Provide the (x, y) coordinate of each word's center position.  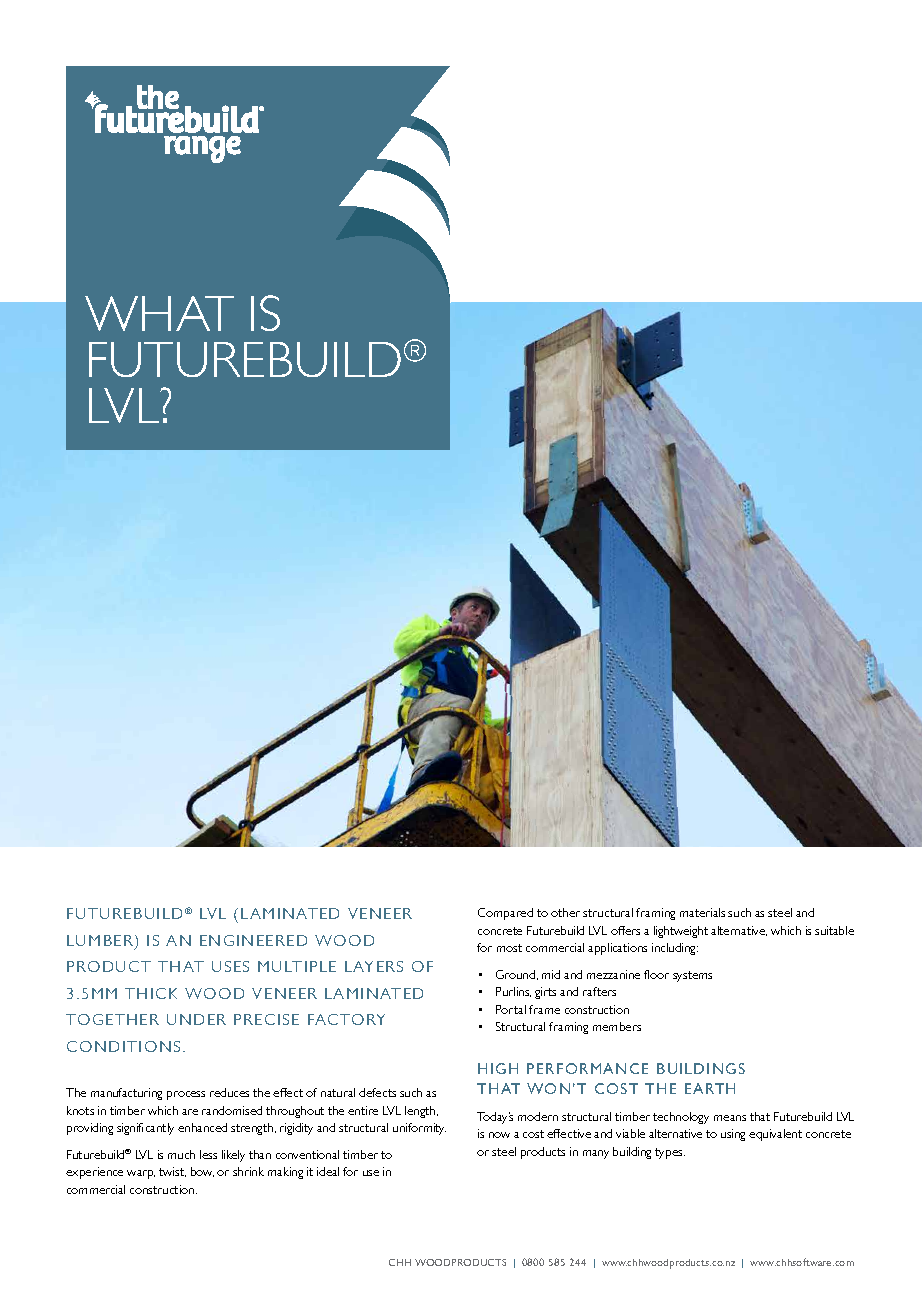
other (565, 912)
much (181, 1154)
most (509, 948)
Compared (505, 914)
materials (702, 912)
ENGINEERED (253, 940)
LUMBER (101, 942)
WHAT (159, 313)
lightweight (681, 932)
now (499, 1135)
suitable (834, 930)
